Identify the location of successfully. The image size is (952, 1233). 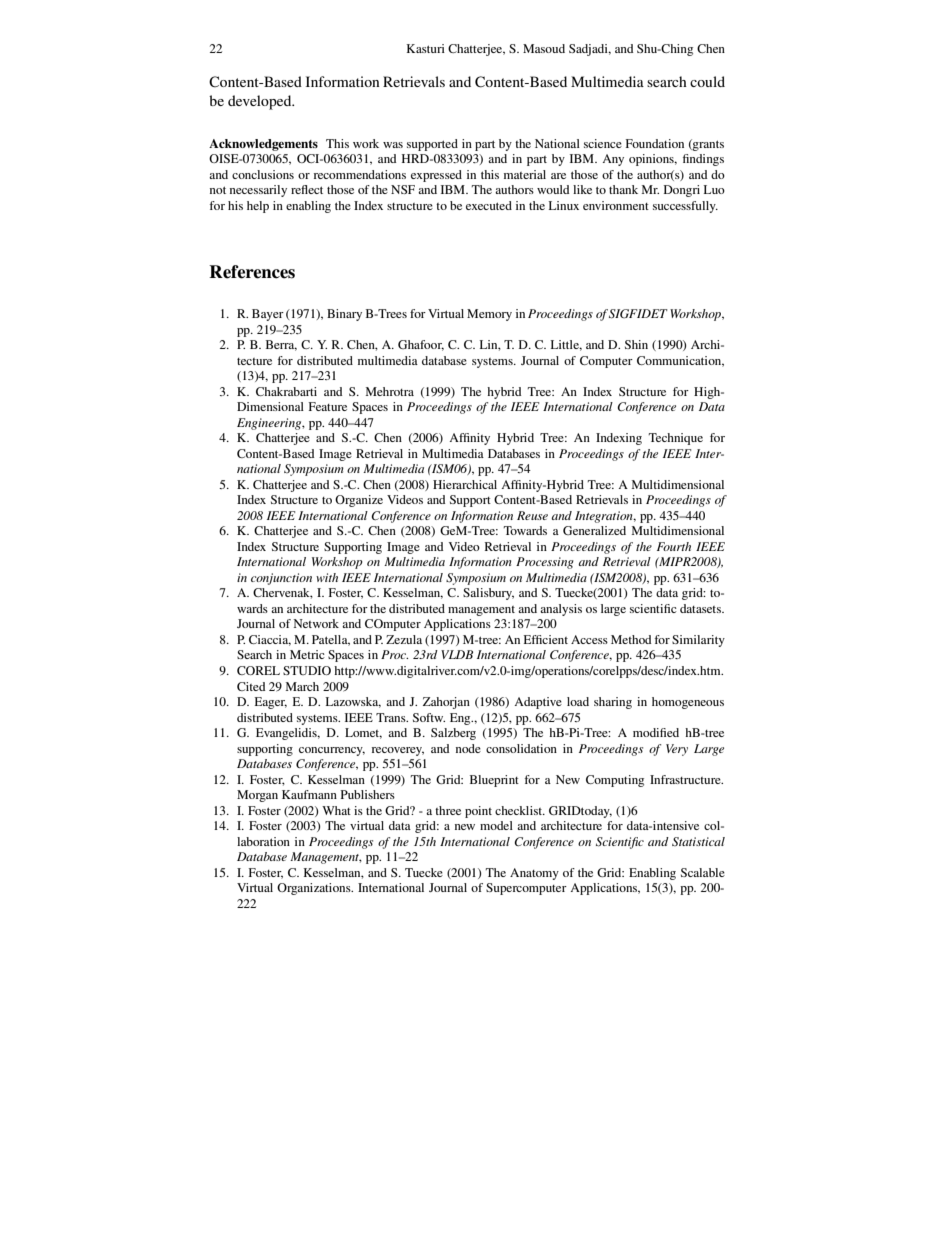
(685, 207).
